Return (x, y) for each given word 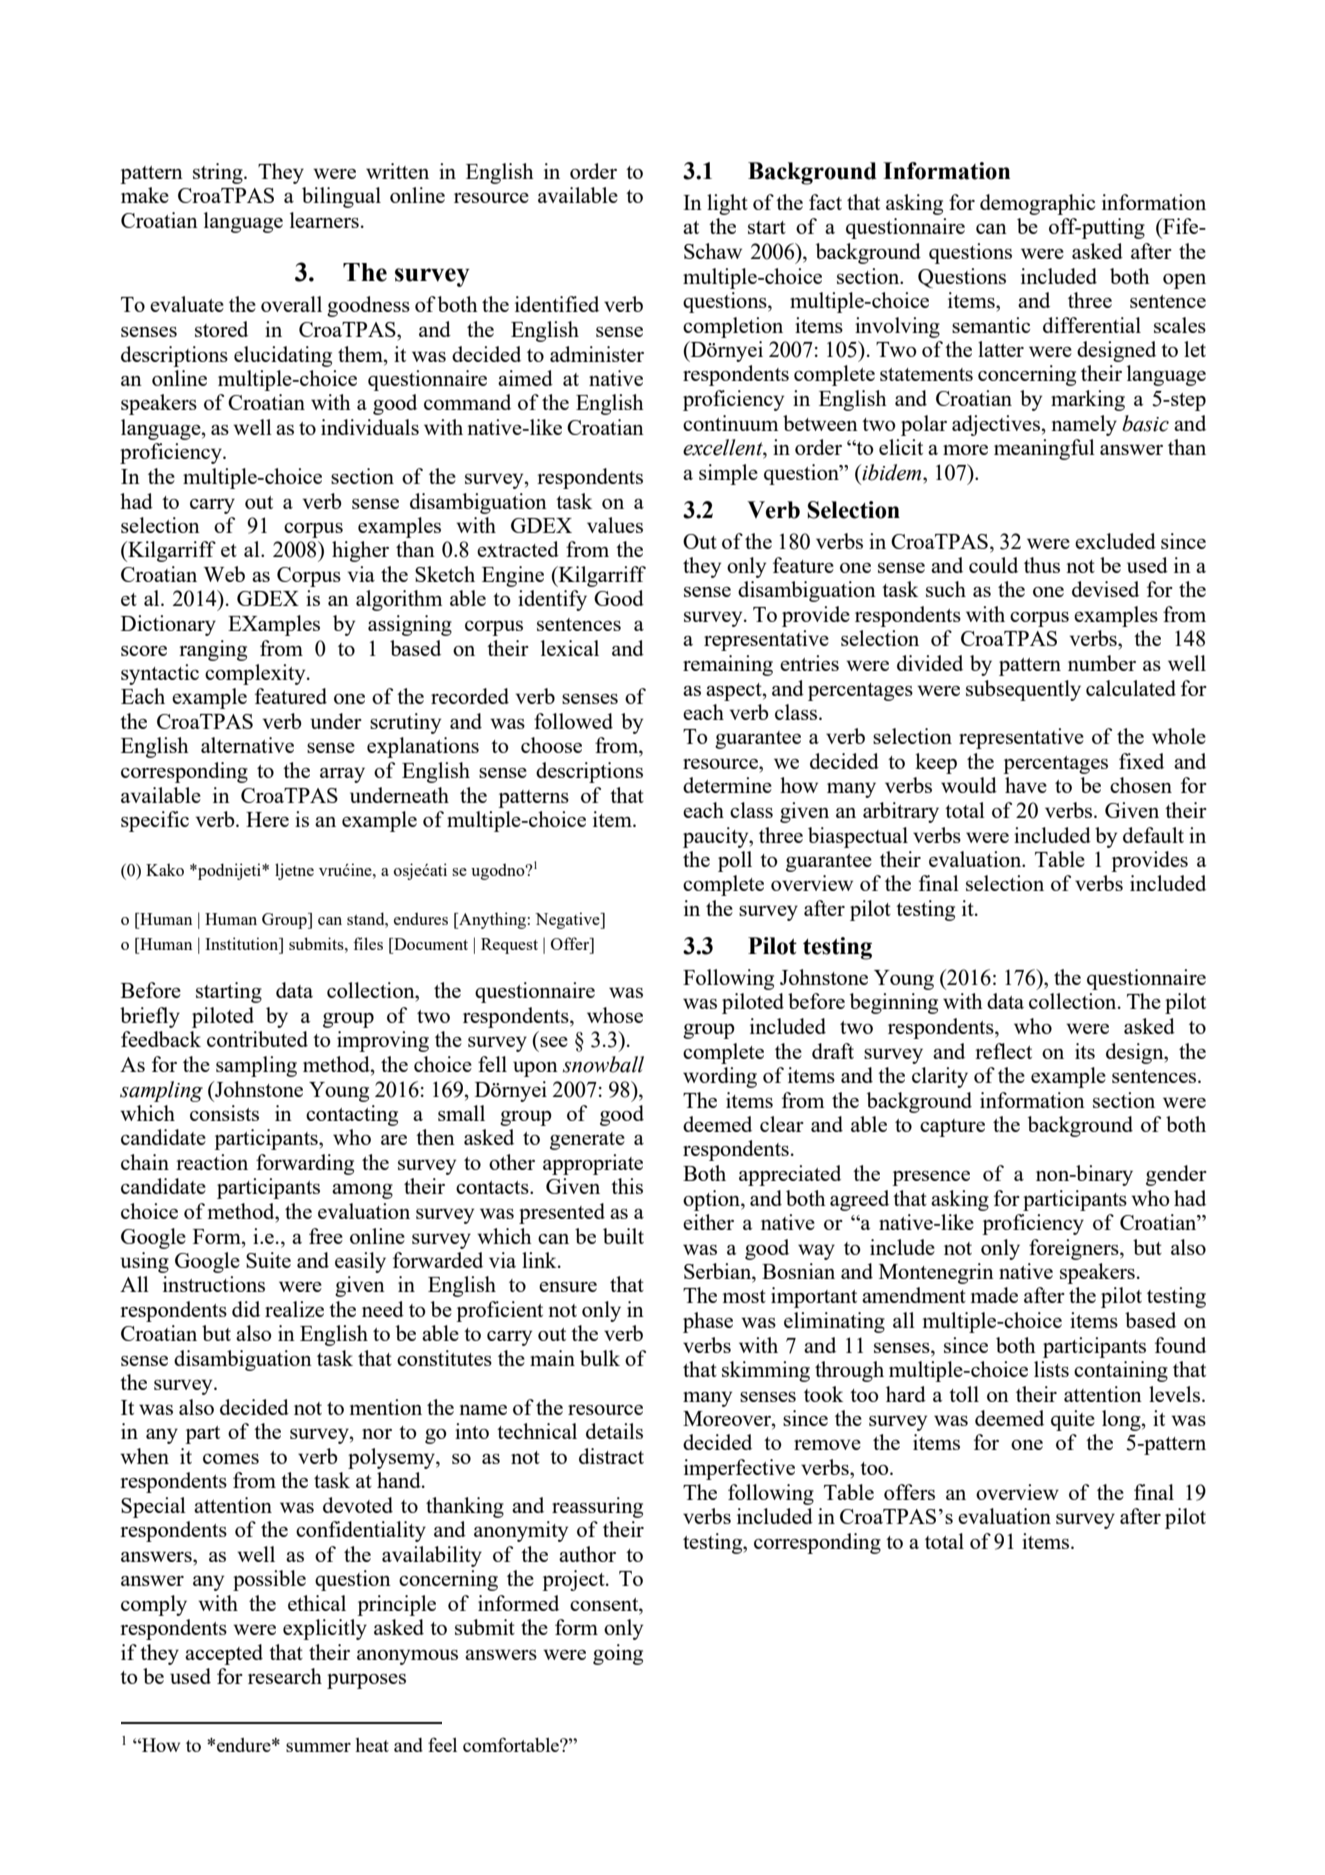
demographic (1037, 204)
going (618, 1654)
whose (615, 1015)
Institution (243, 943)
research (285, 1676)
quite (1073, 1420)
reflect (1003, 1051)
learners (324, 220)
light (727, 204)
